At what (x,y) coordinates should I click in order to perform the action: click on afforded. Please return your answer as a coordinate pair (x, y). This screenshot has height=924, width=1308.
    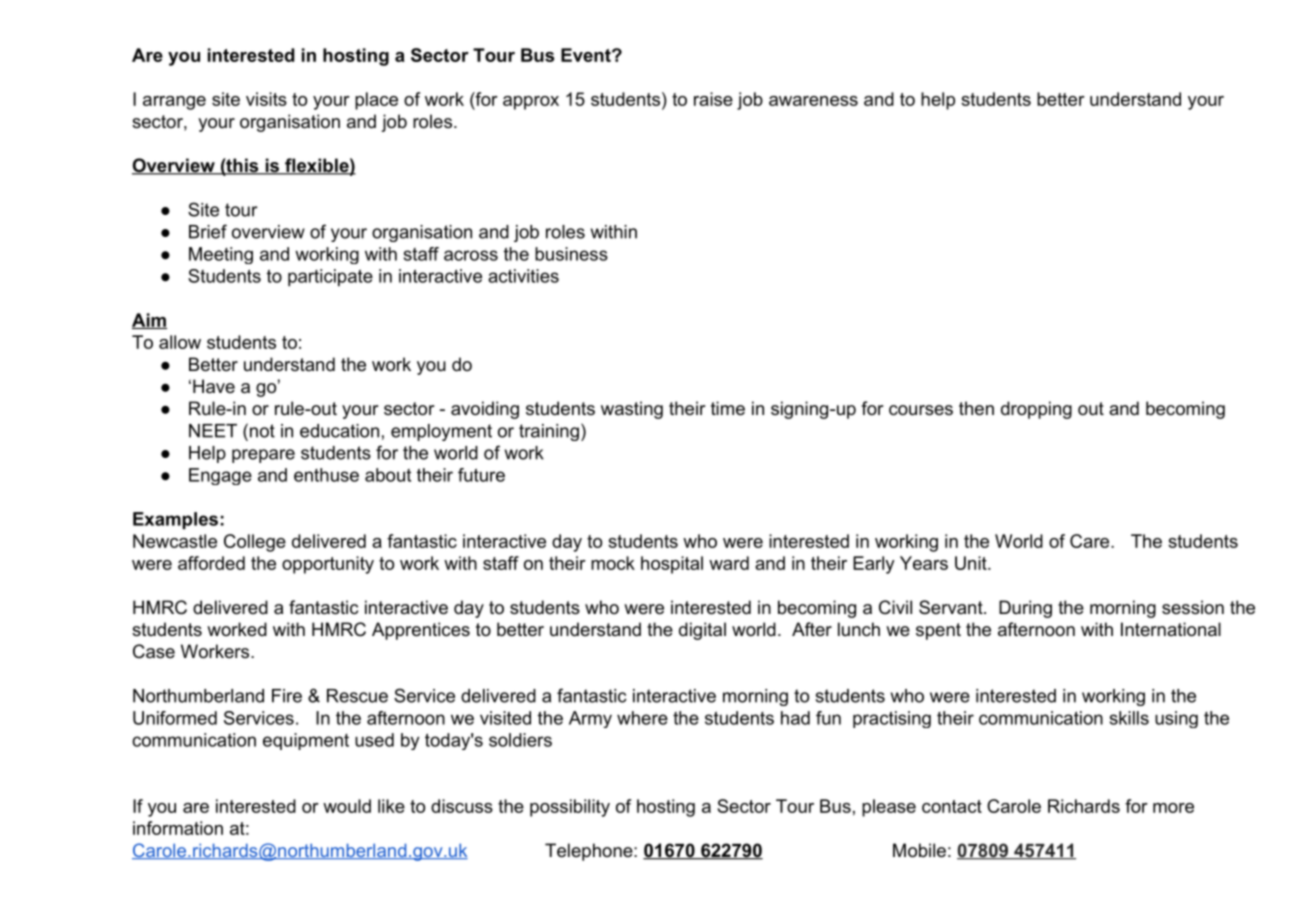
    Looking at the image, I should click on (211, 563).
